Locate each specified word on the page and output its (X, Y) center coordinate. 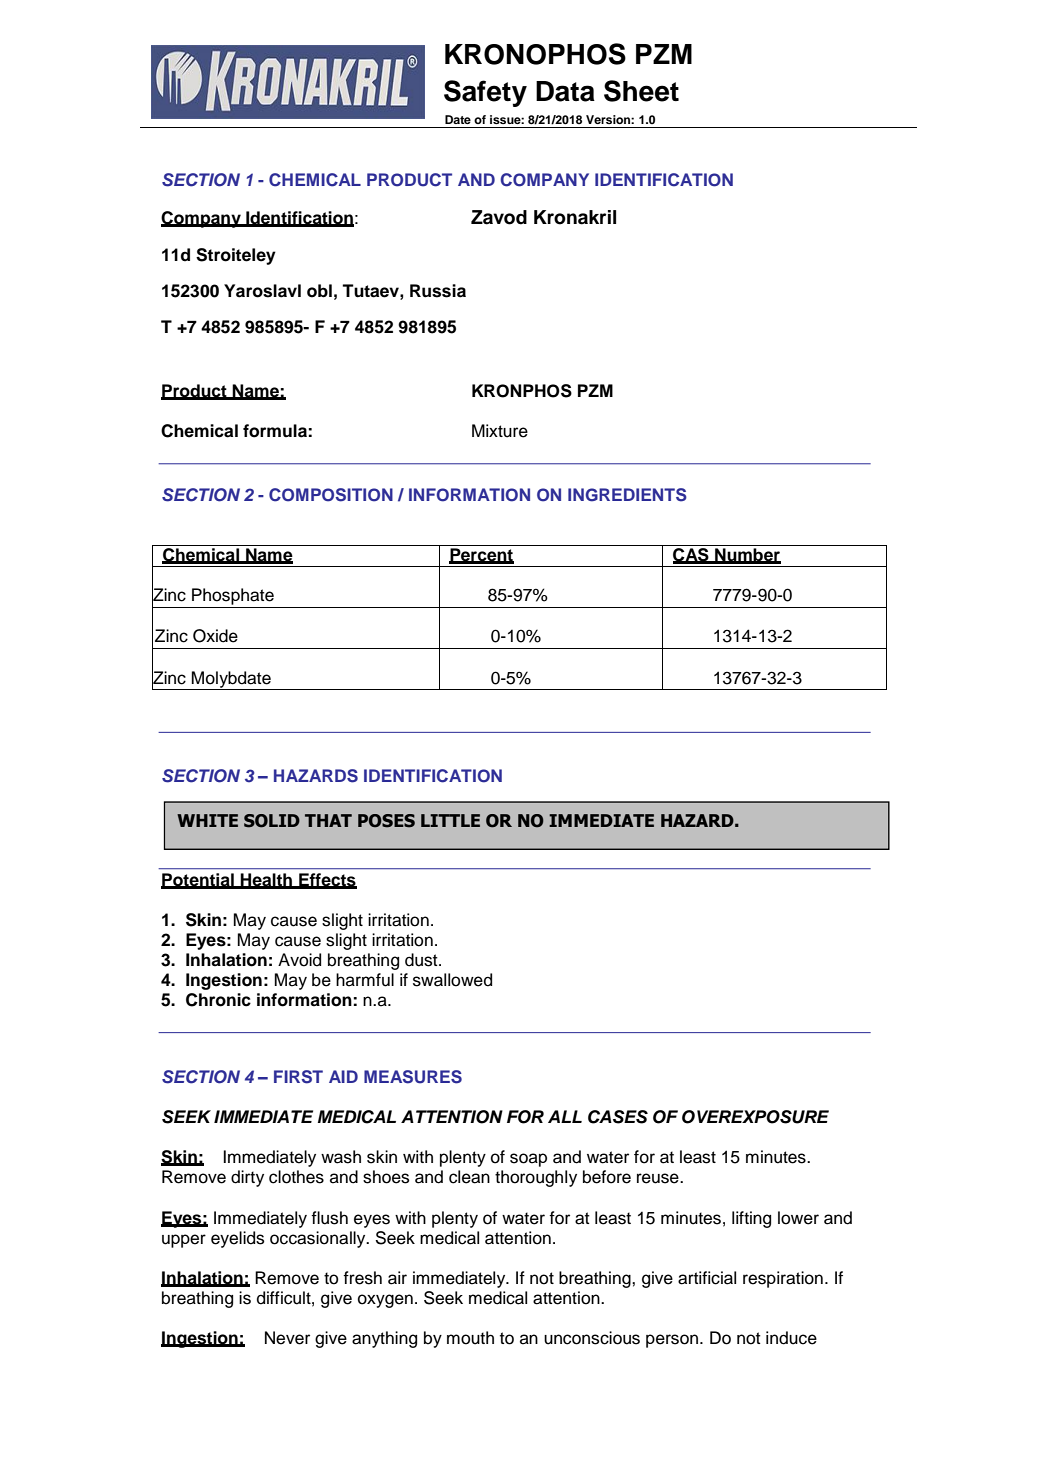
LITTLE (450, 820)
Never (287, 1338)
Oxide (215, 636)
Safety (485, 93)
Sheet (641, 91)
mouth (470, 1338)
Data (565, 91)
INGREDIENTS (627, 495)
